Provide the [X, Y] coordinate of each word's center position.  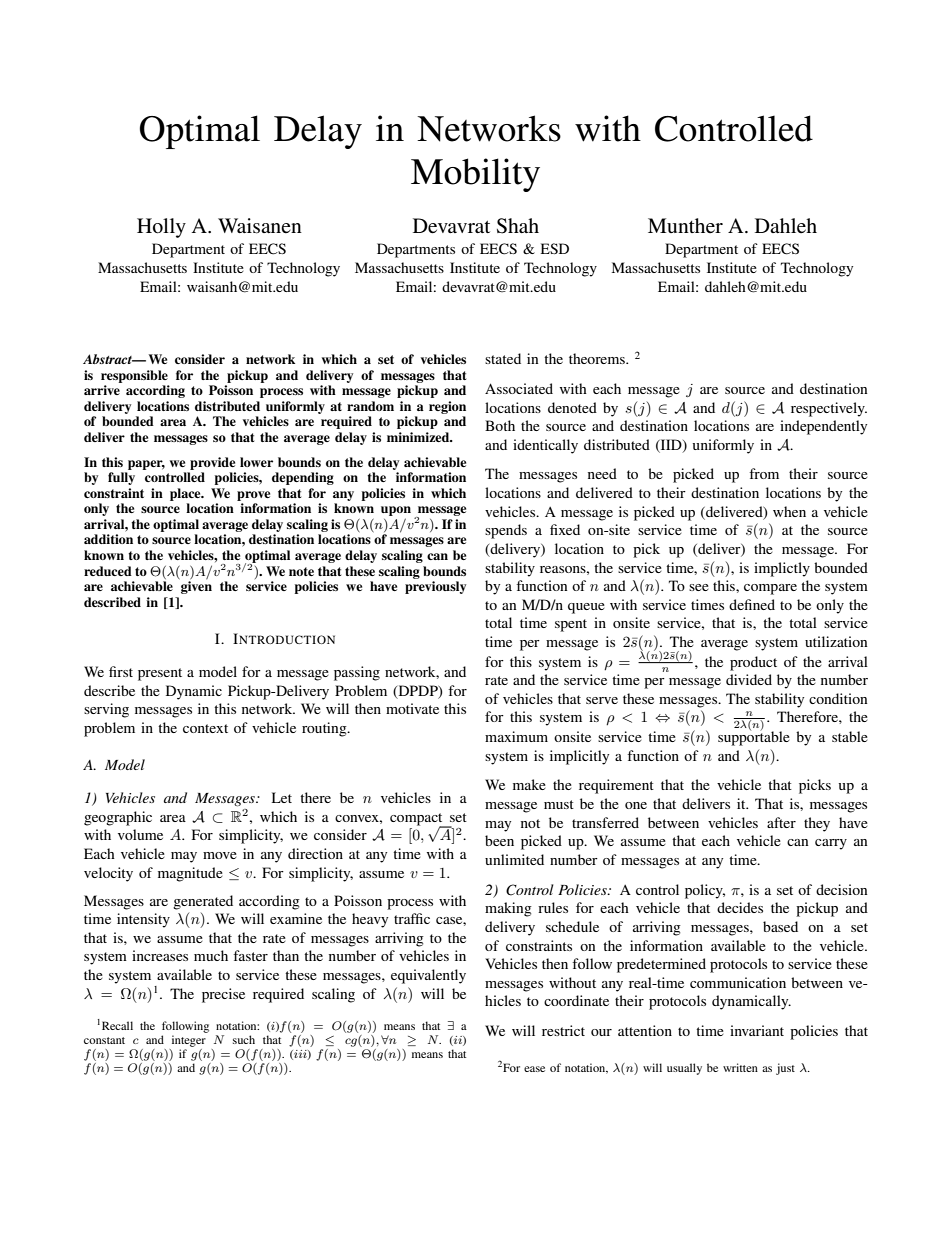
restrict [563, 1030]
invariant [757, 1030]
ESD [555, 248]
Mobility [475, 175]
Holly [161, 228]
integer [189, 1041]
